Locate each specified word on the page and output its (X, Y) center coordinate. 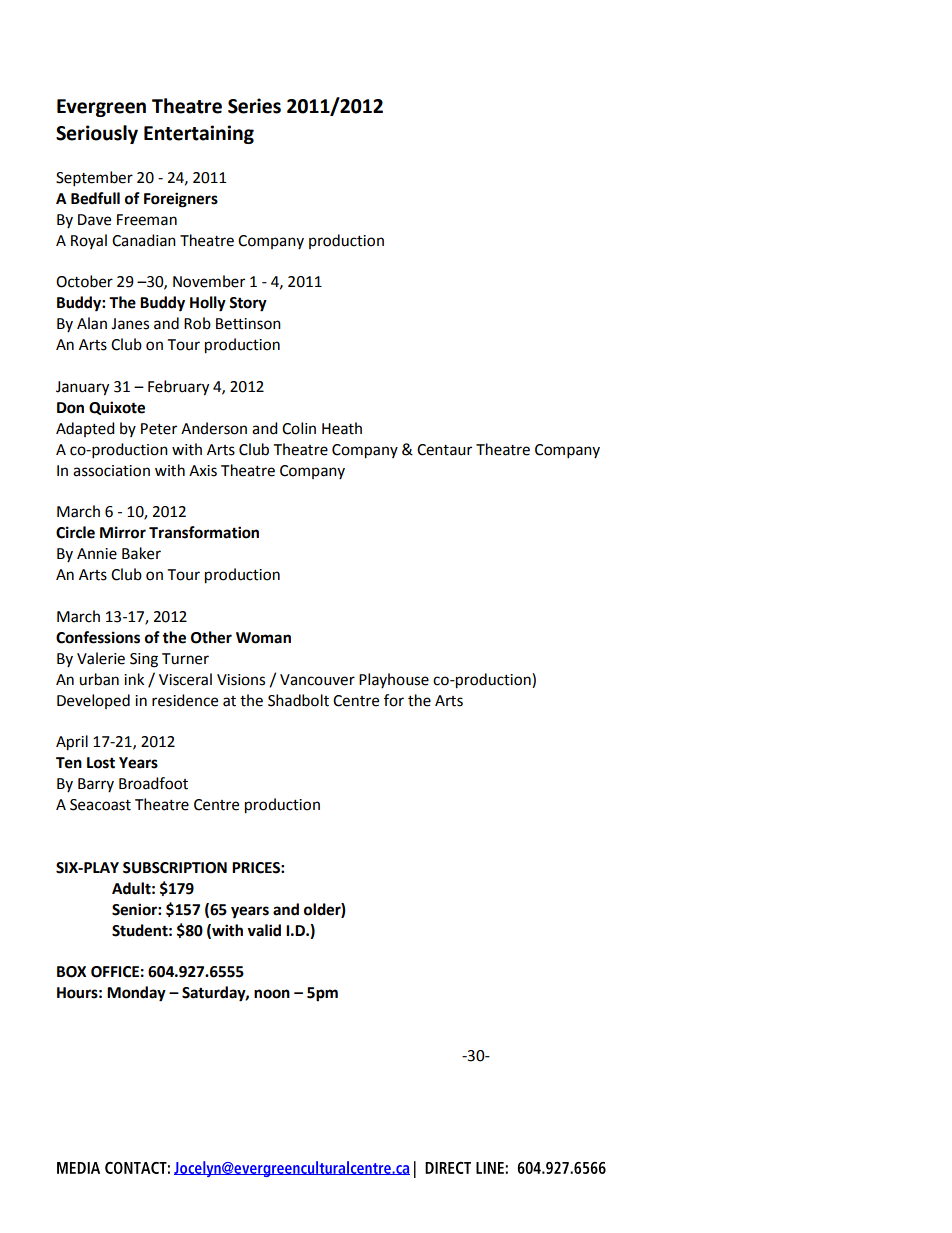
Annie (97, 554)
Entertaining (199, 134)
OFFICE (115, 972)
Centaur (444, 450)
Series (254, 106)
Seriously (97, 134)
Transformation (204, 532)
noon (272, 994)
